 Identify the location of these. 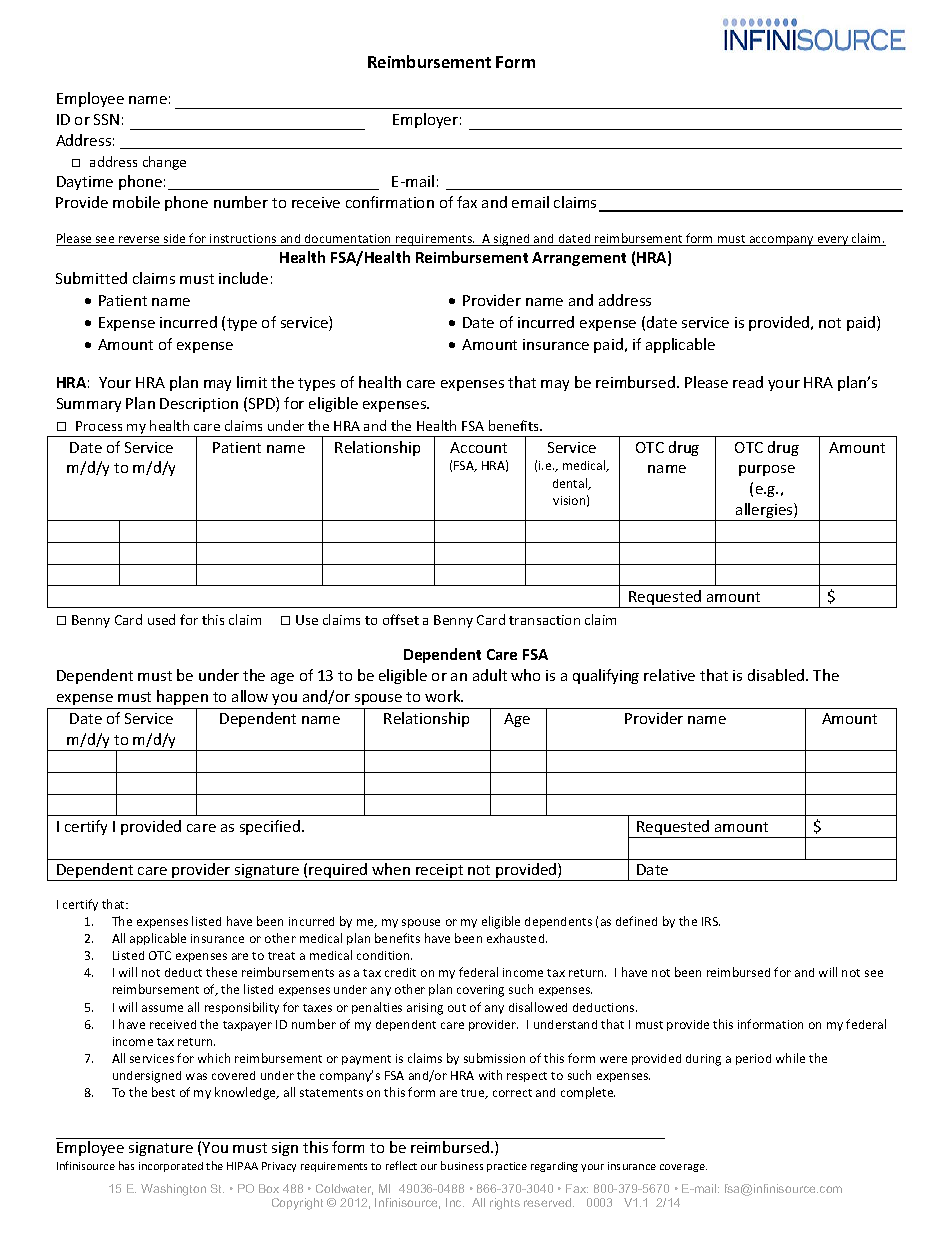
(221, 972).
